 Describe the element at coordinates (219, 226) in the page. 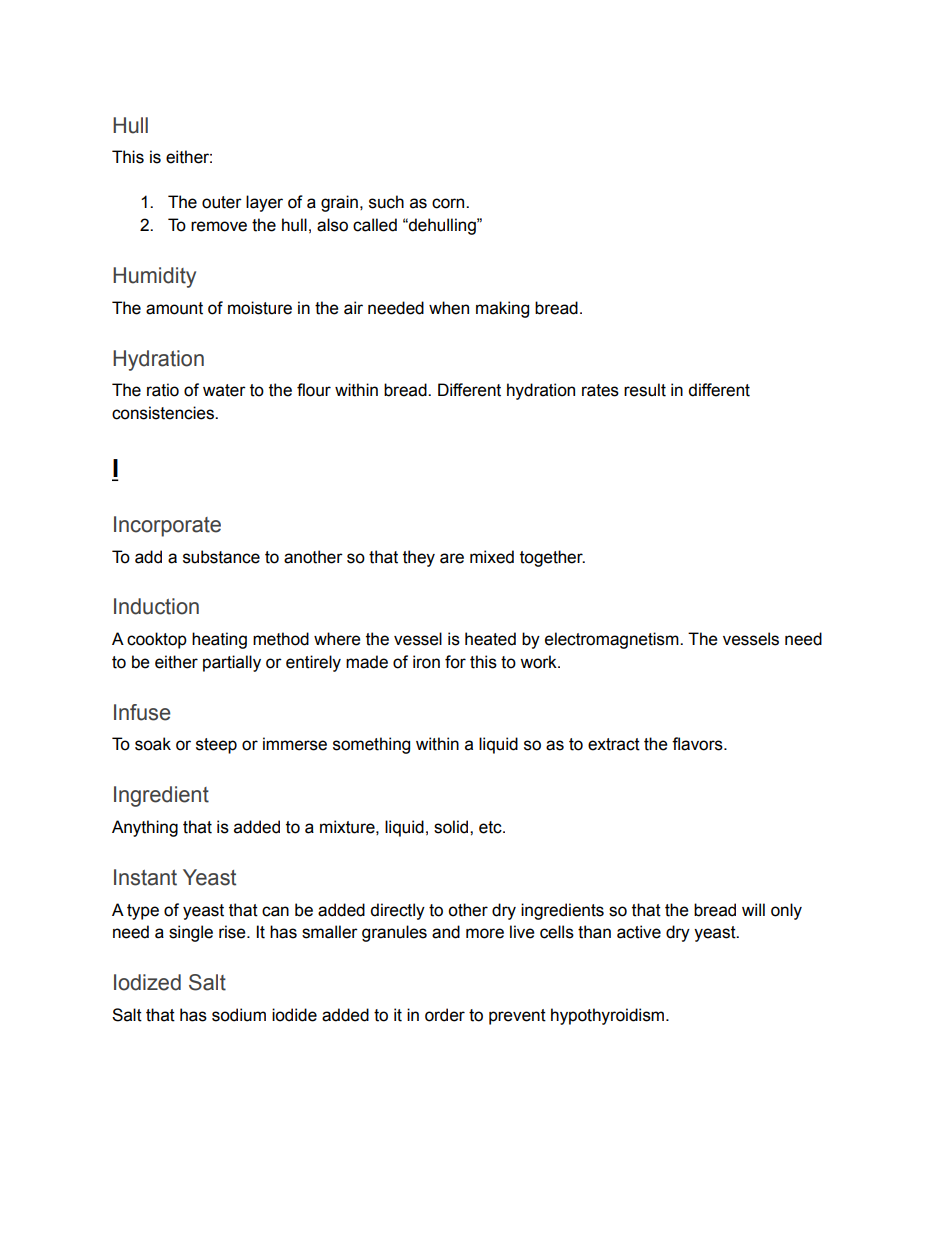

I see `remove` at that location.
